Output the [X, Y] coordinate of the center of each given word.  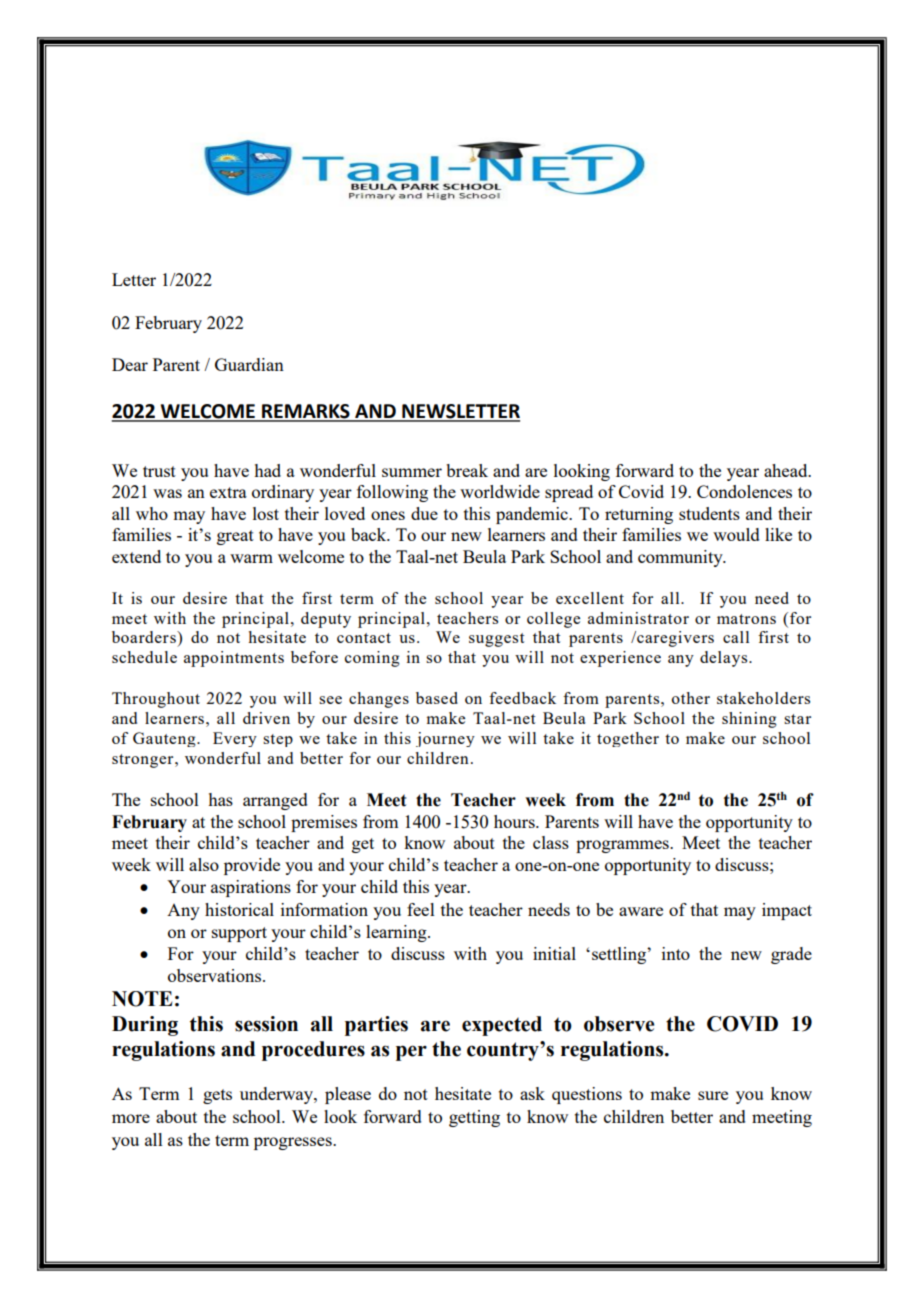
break [467, 470]
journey [445, 739]
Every [235, 739]
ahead [787, 470]
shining [749, 720]
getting [474, 1118]
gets [217, 1096]
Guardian [249, 364]
